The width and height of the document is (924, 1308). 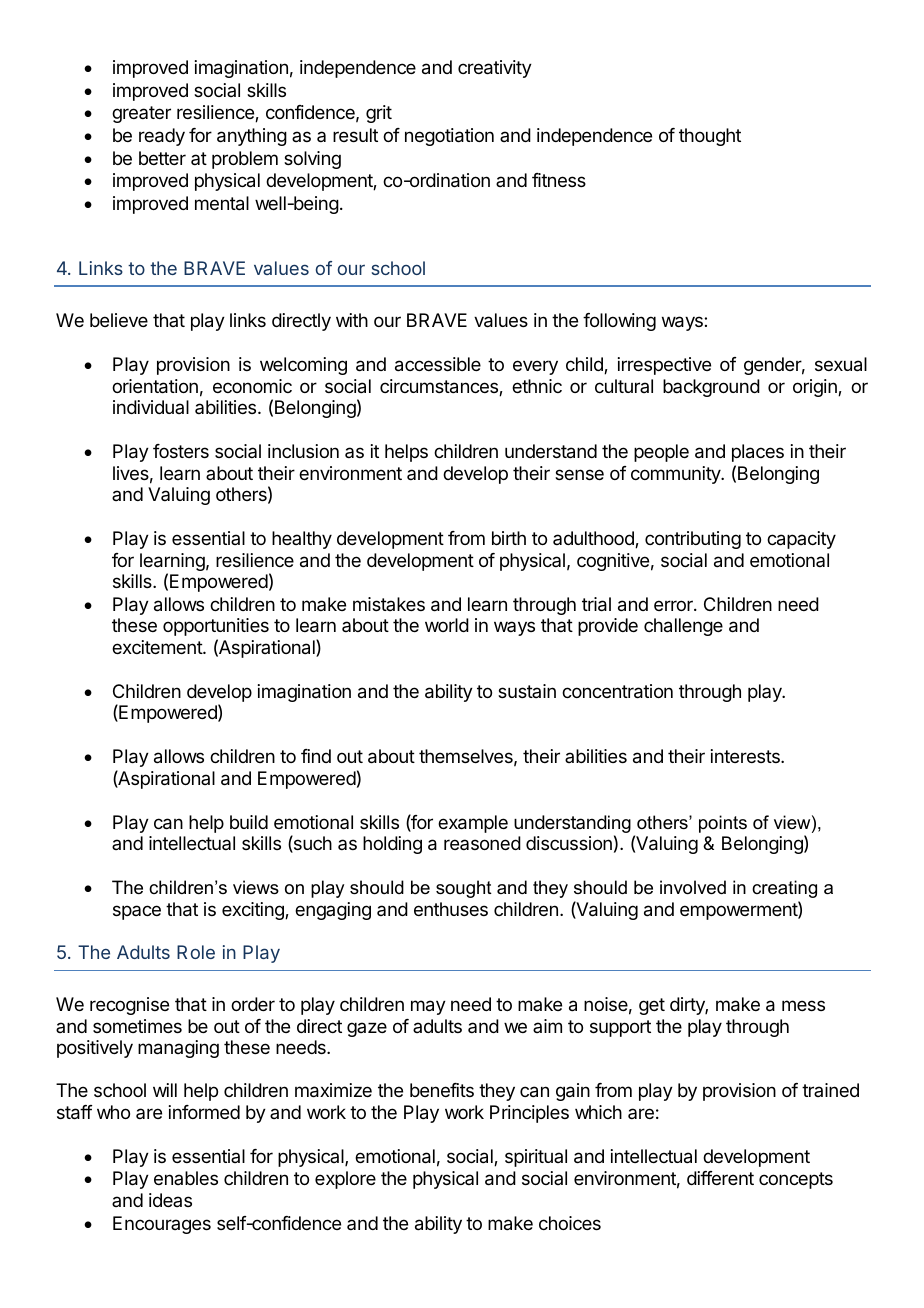 What do you see at coordinates (464, 889) in the document?
I see `sought` at bounding box center [464, 889].
